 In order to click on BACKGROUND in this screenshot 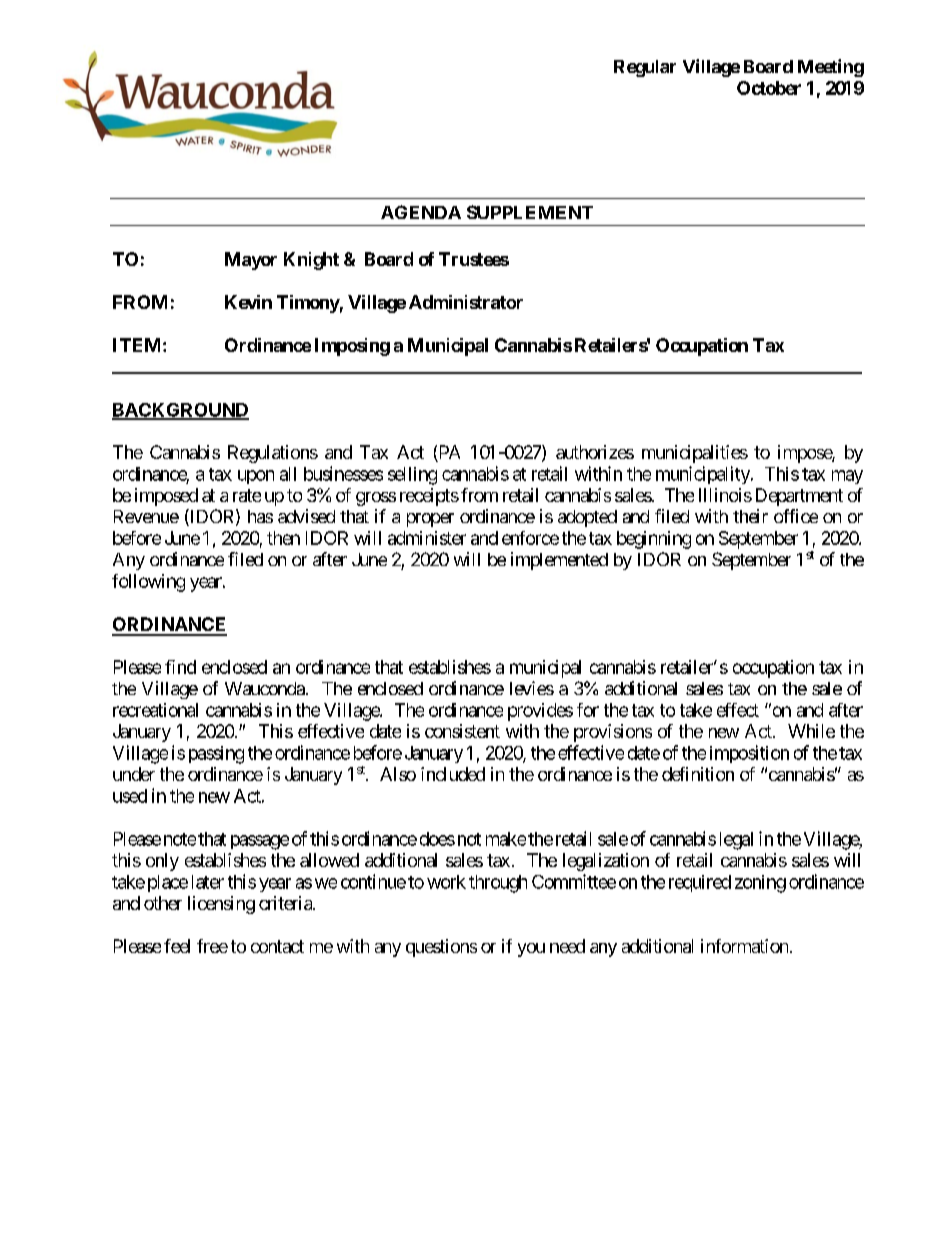, I will do `click(180, 411)`.
